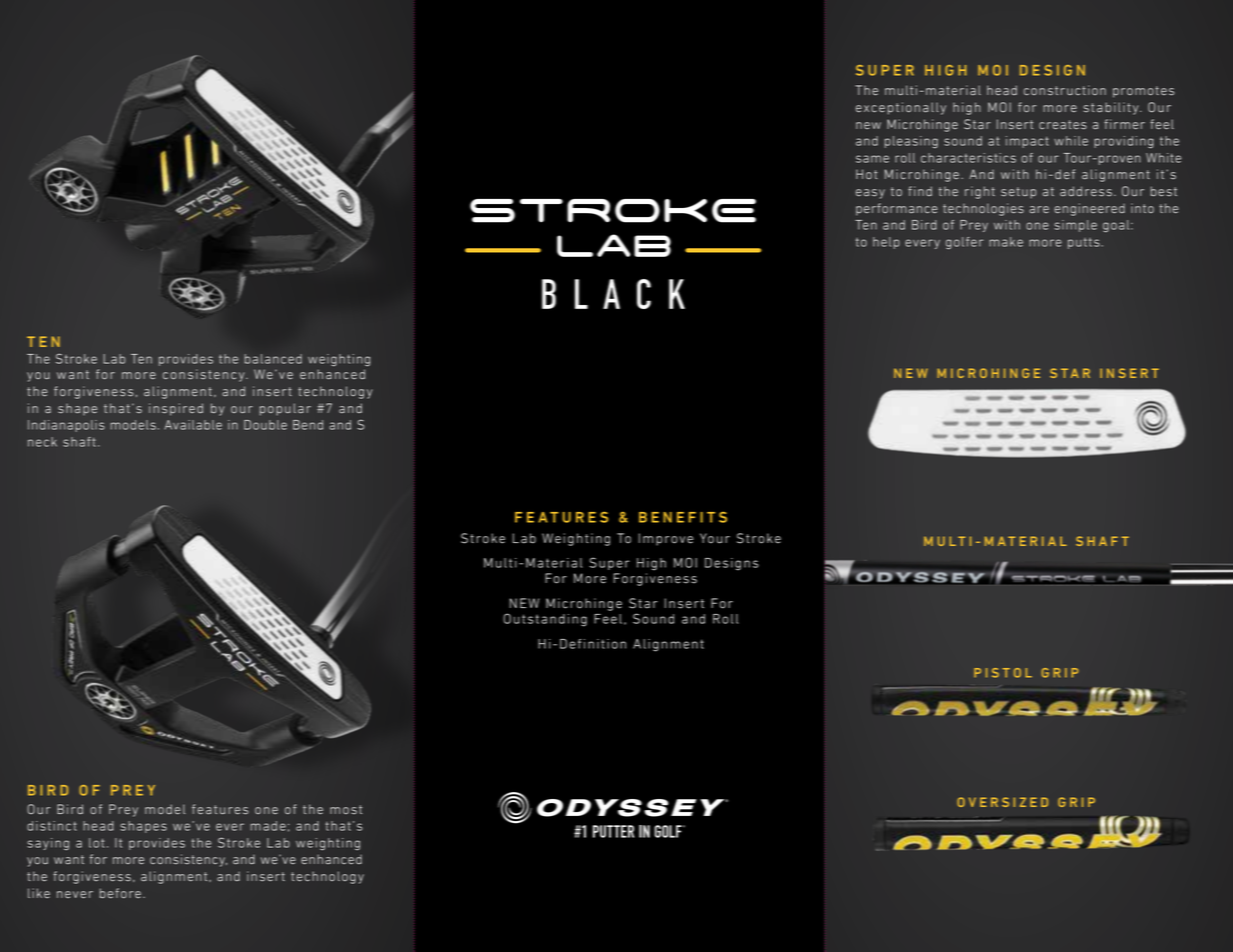 The image size is (1233, 952). Describe the element at coordinates (545, 620) in the screenshot. I see `Outstanding` at that location.
